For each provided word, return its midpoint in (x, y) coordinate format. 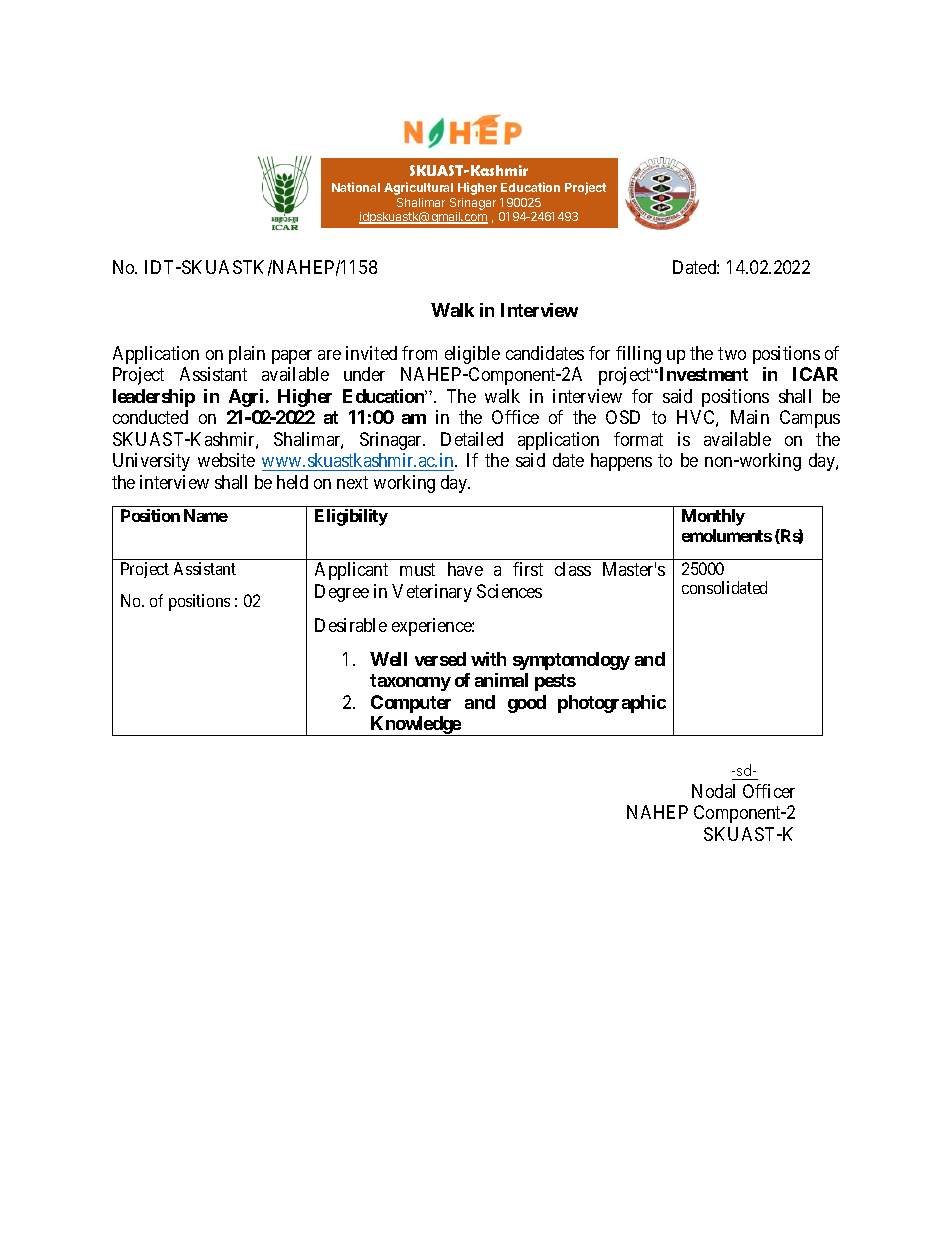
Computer (411, 704)
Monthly (713, 517)
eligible (472, 355)
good (527, 704)
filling (638, 355)
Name (206, 515)
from (419, 353)
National (356, 187)
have (465, 569)
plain (247, 355)
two (732, 353)
